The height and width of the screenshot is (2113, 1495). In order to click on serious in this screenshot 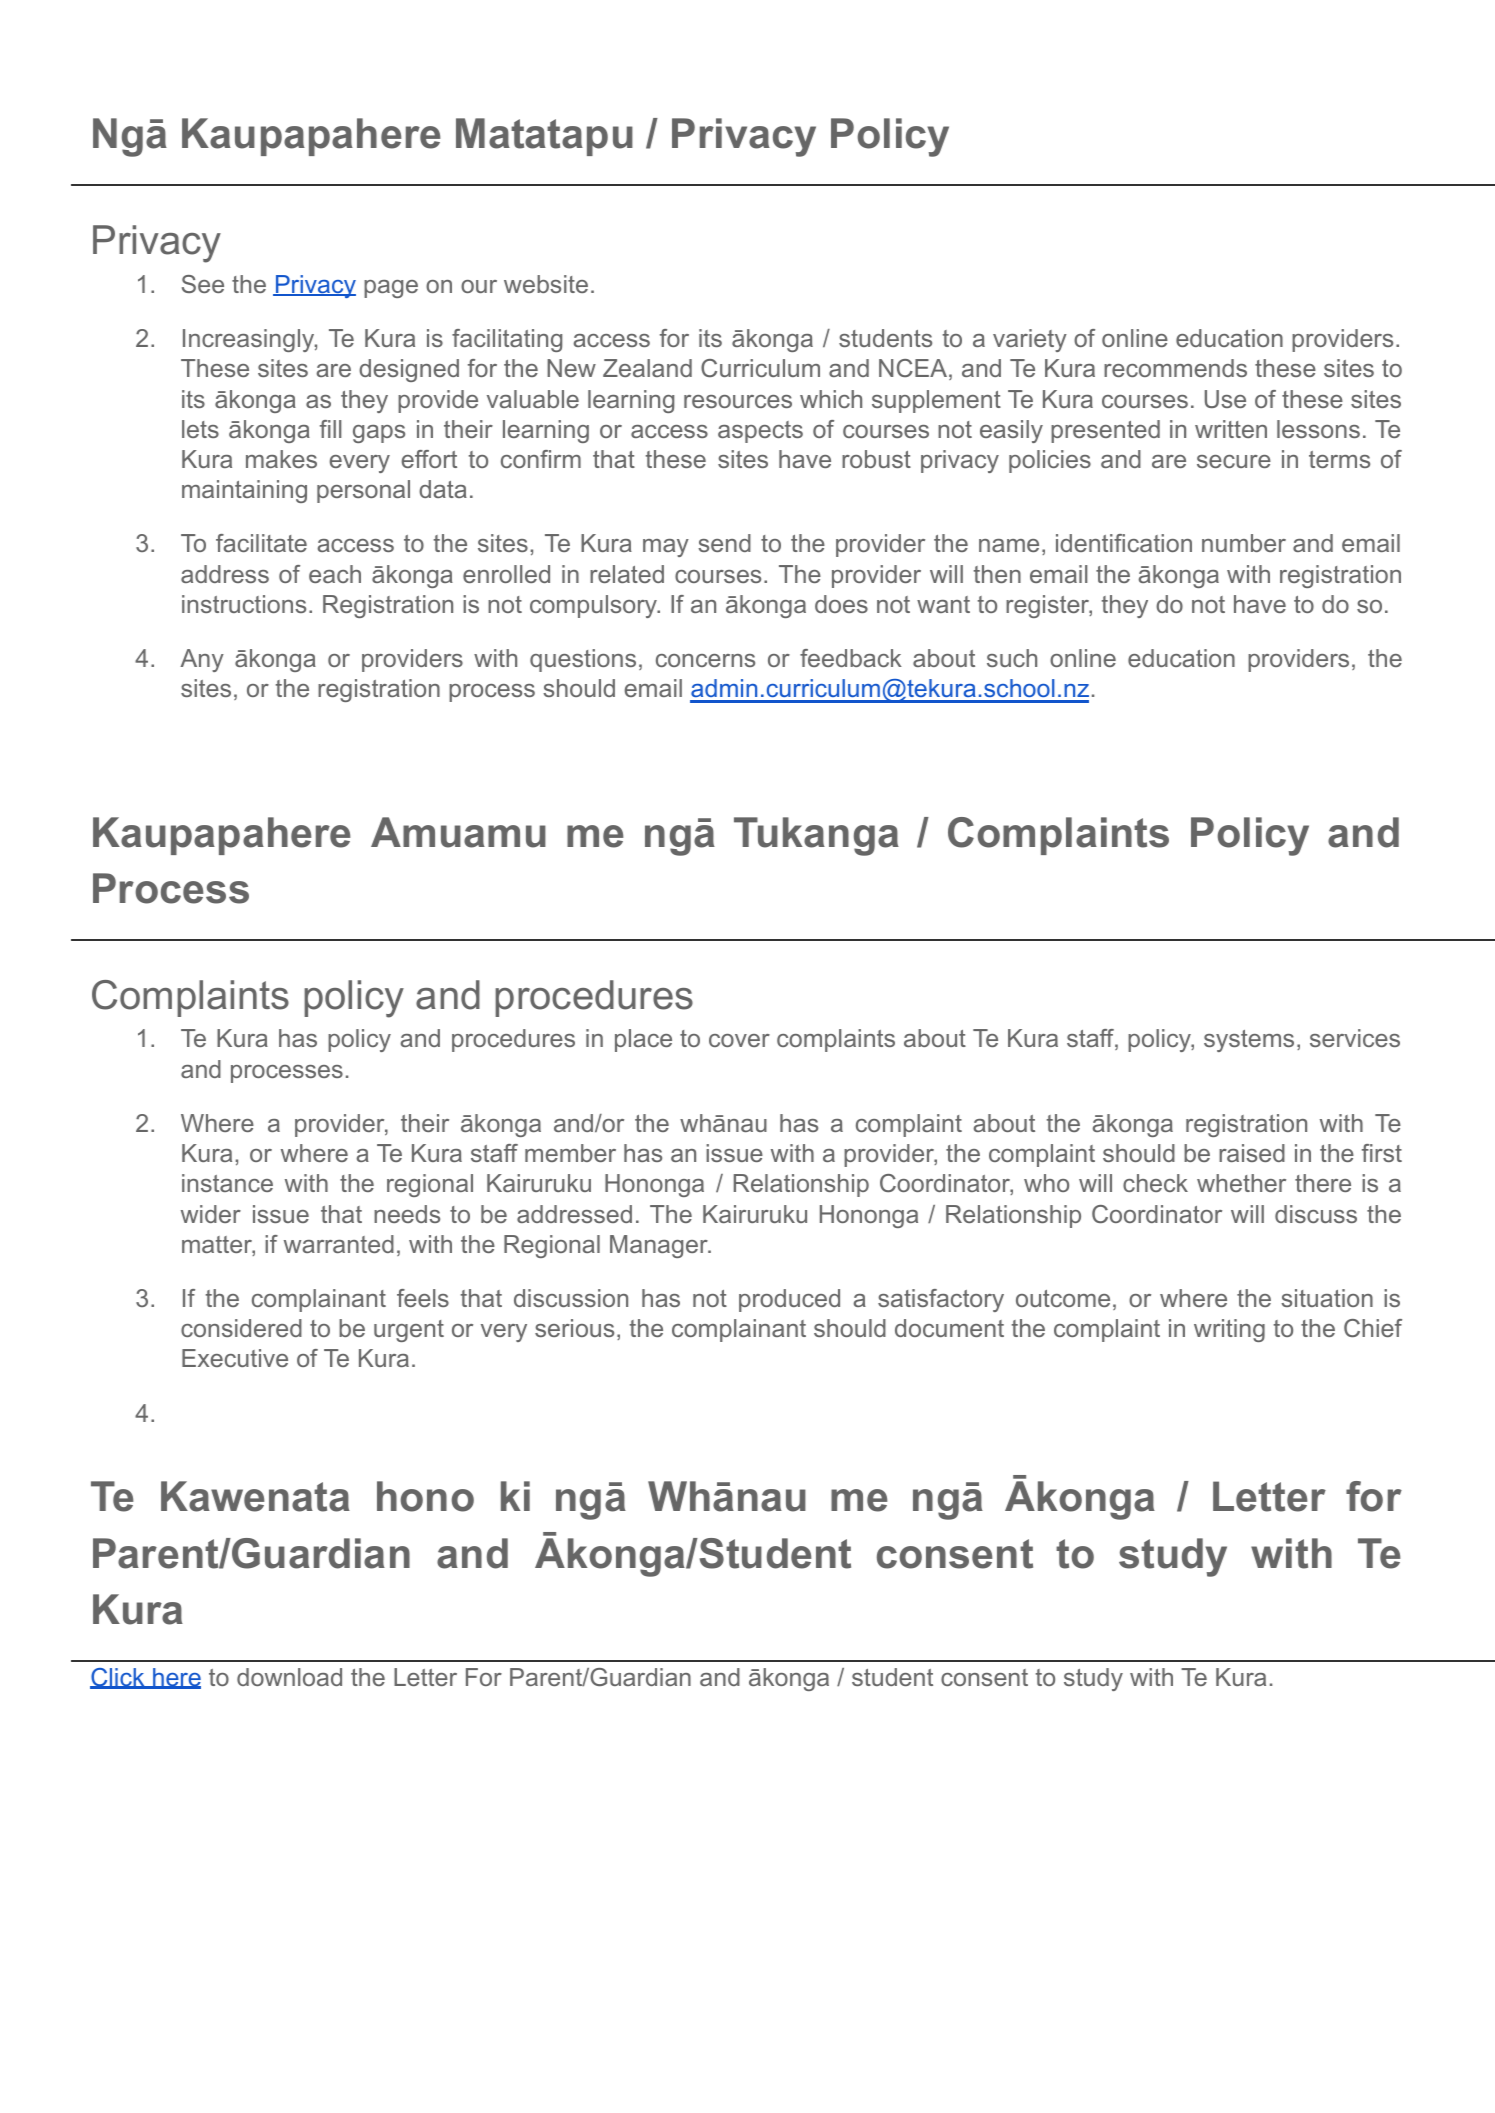, I will do `click(574, 1328)`.
